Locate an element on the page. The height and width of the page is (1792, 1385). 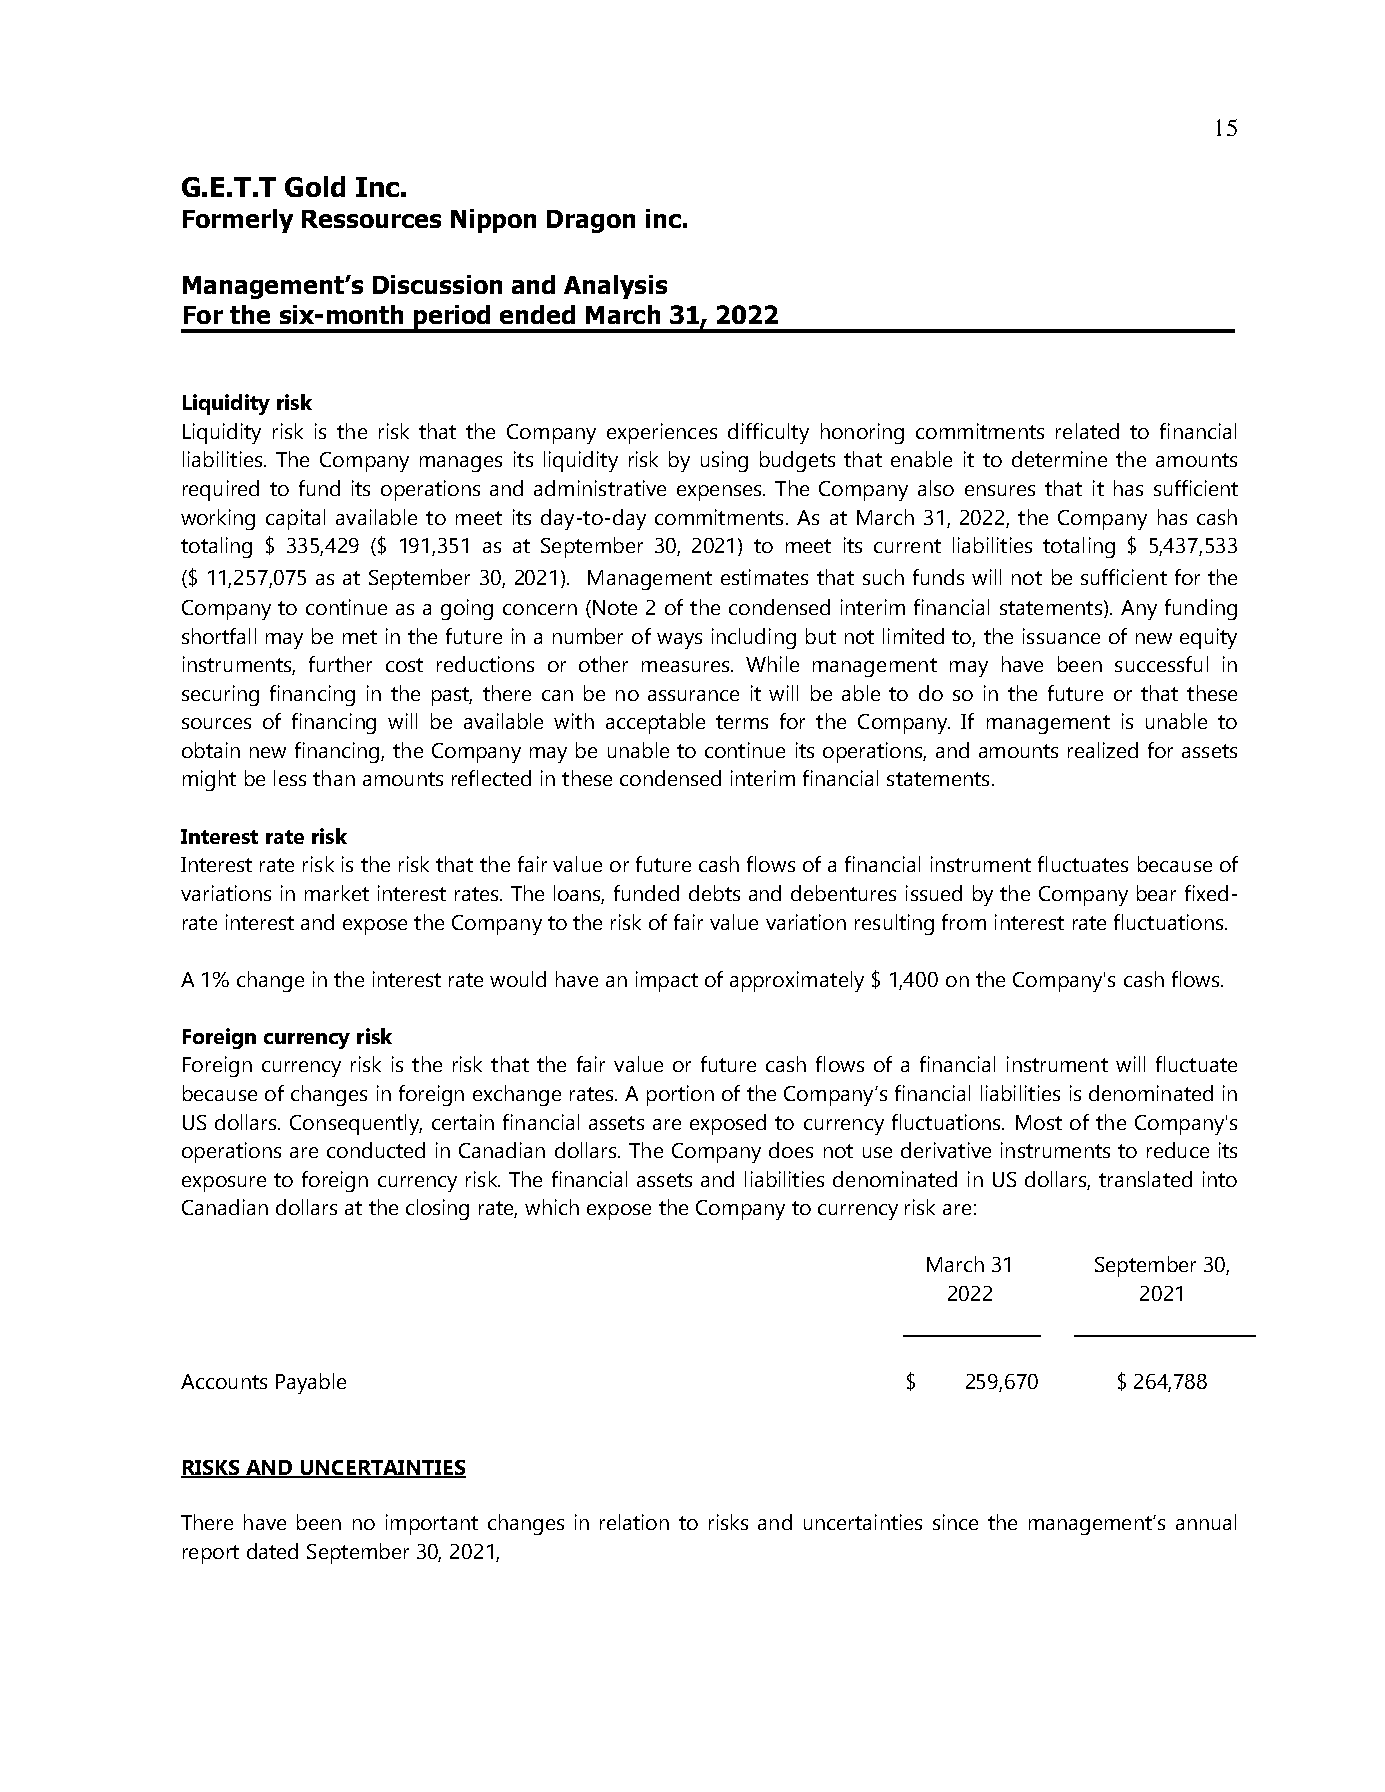
Most is located at coordinates (1039, 1122).
